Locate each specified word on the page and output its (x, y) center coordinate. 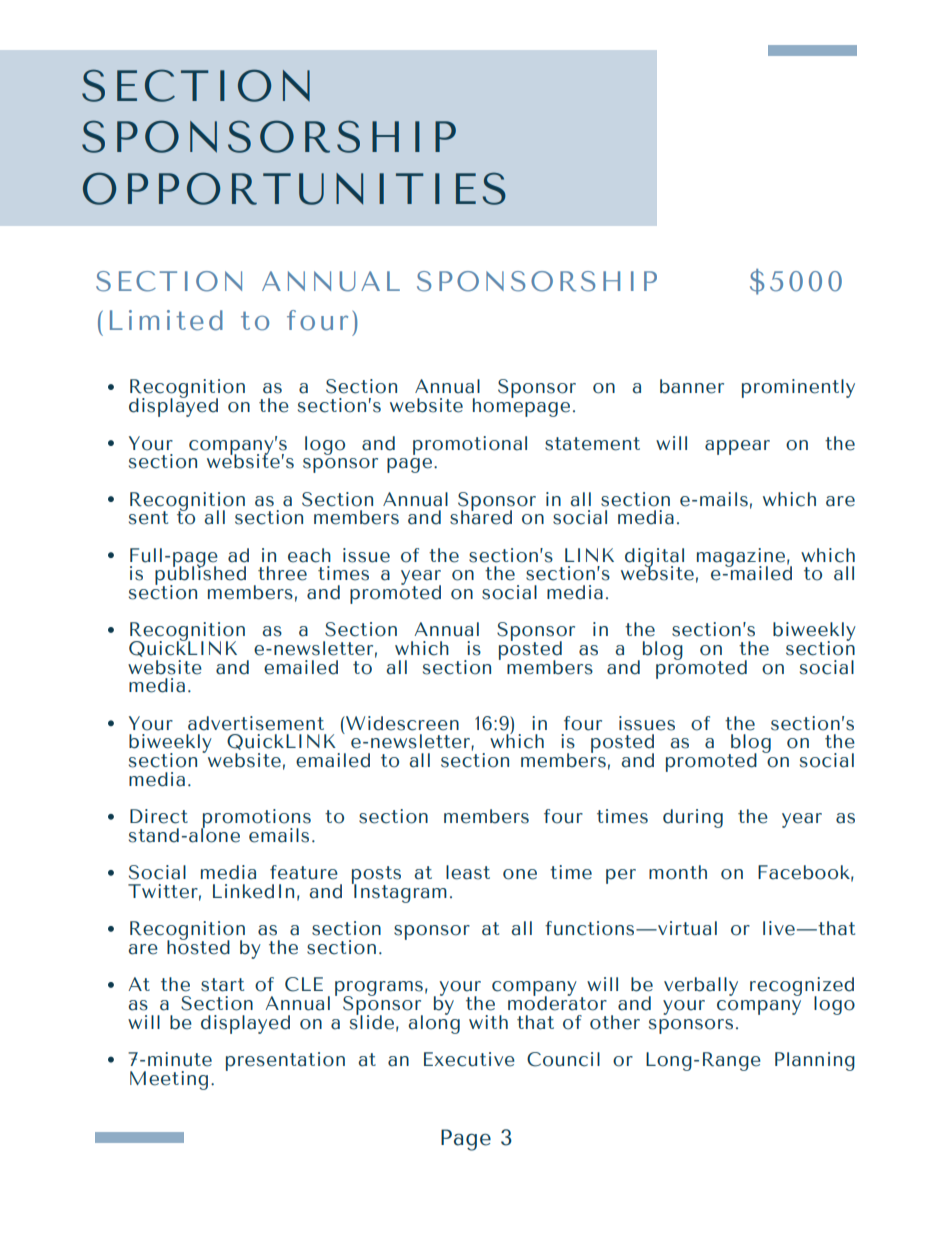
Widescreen (401, 723)
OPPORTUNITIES (294, 188)
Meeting (169, 1080)
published (200, 576)
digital (654, 558)
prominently (798, 388)
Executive (469, 1059)
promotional (470, 445)
